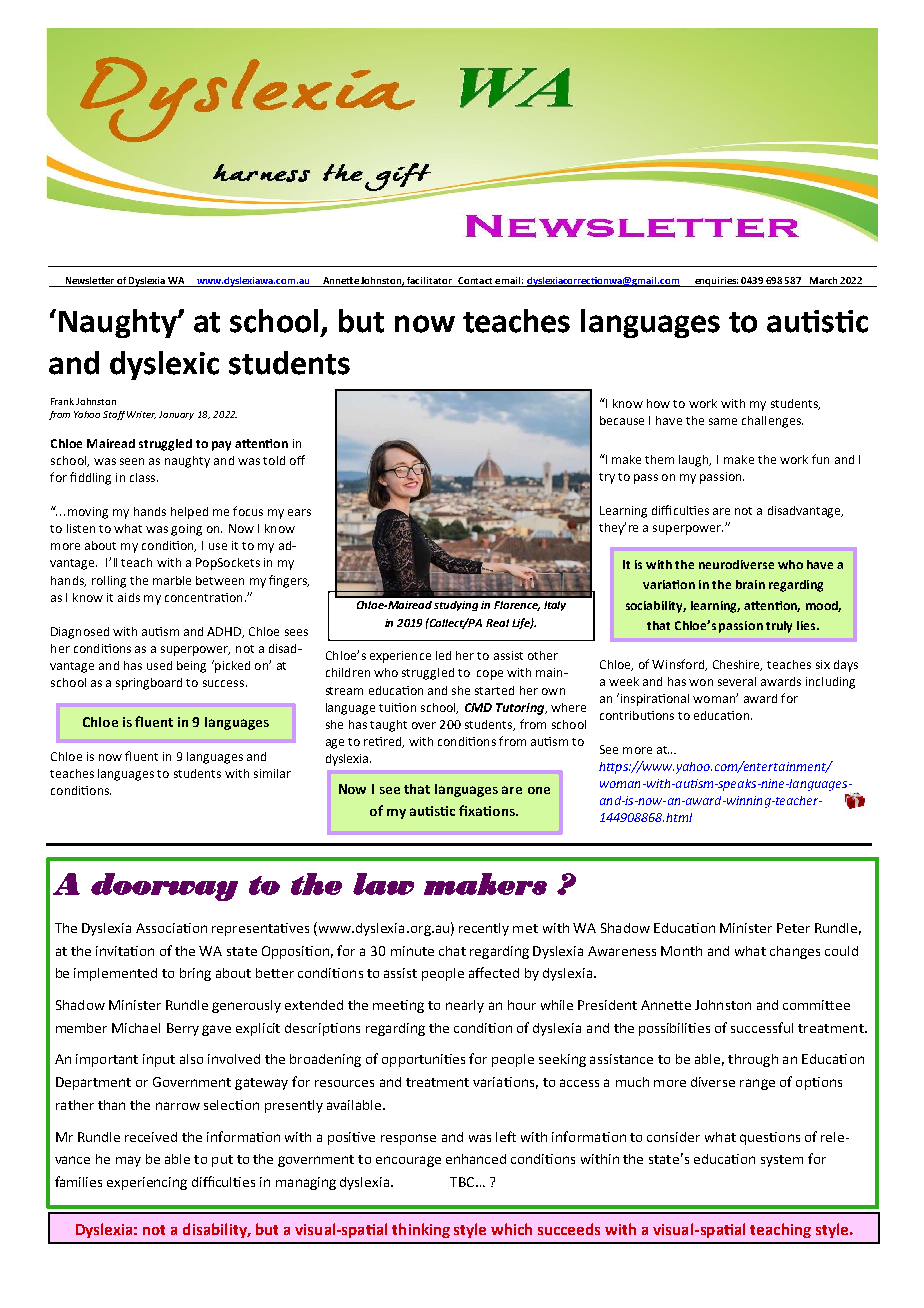  What do you see at coordinates (715, 282) in the image?
I see `enquiries` at bounding box center [715, 282].
